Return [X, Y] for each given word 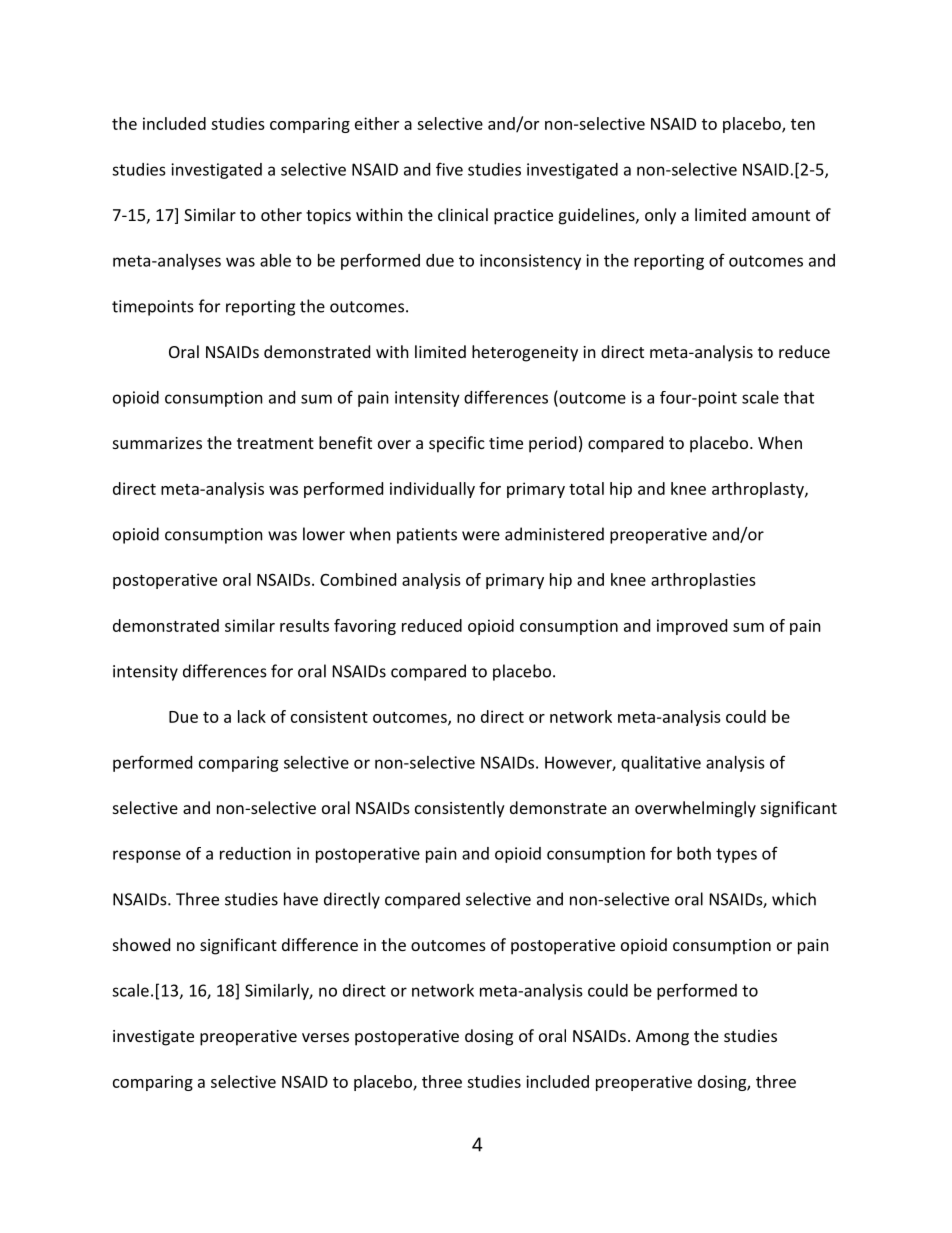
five [449, 169]
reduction [255, 853]
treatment [275, 443]
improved [692, 627]
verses [325, 1037]
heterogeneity [525, 353]
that [799, 397]
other [281, 214]
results [304, 625]
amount [781, 215]
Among [662, 1038]
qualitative [661, 764]
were [481, 536]
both [694, 853]
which [794, 899]
